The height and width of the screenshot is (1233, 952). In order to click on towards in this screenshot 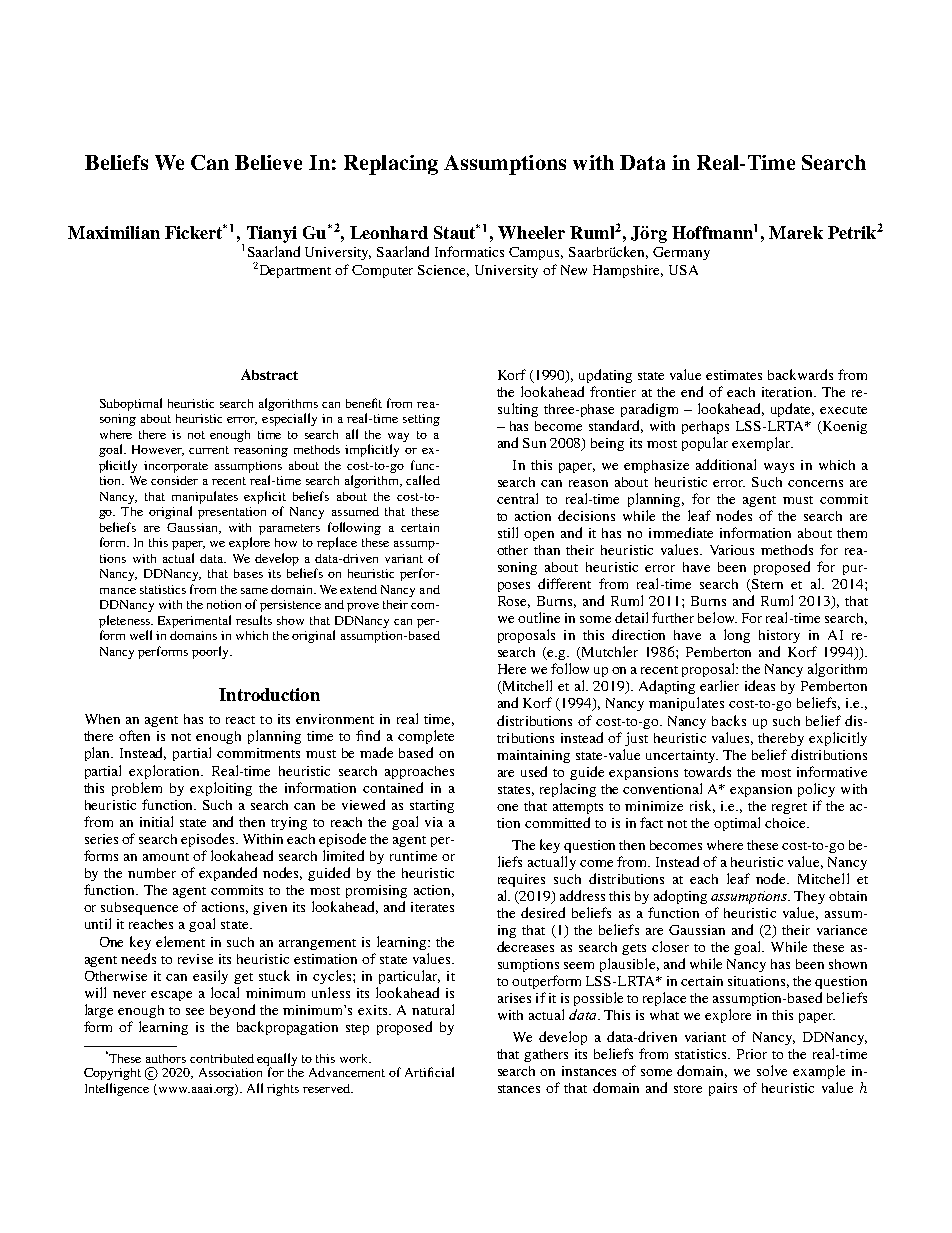, I will do `click(707, 771)`.
